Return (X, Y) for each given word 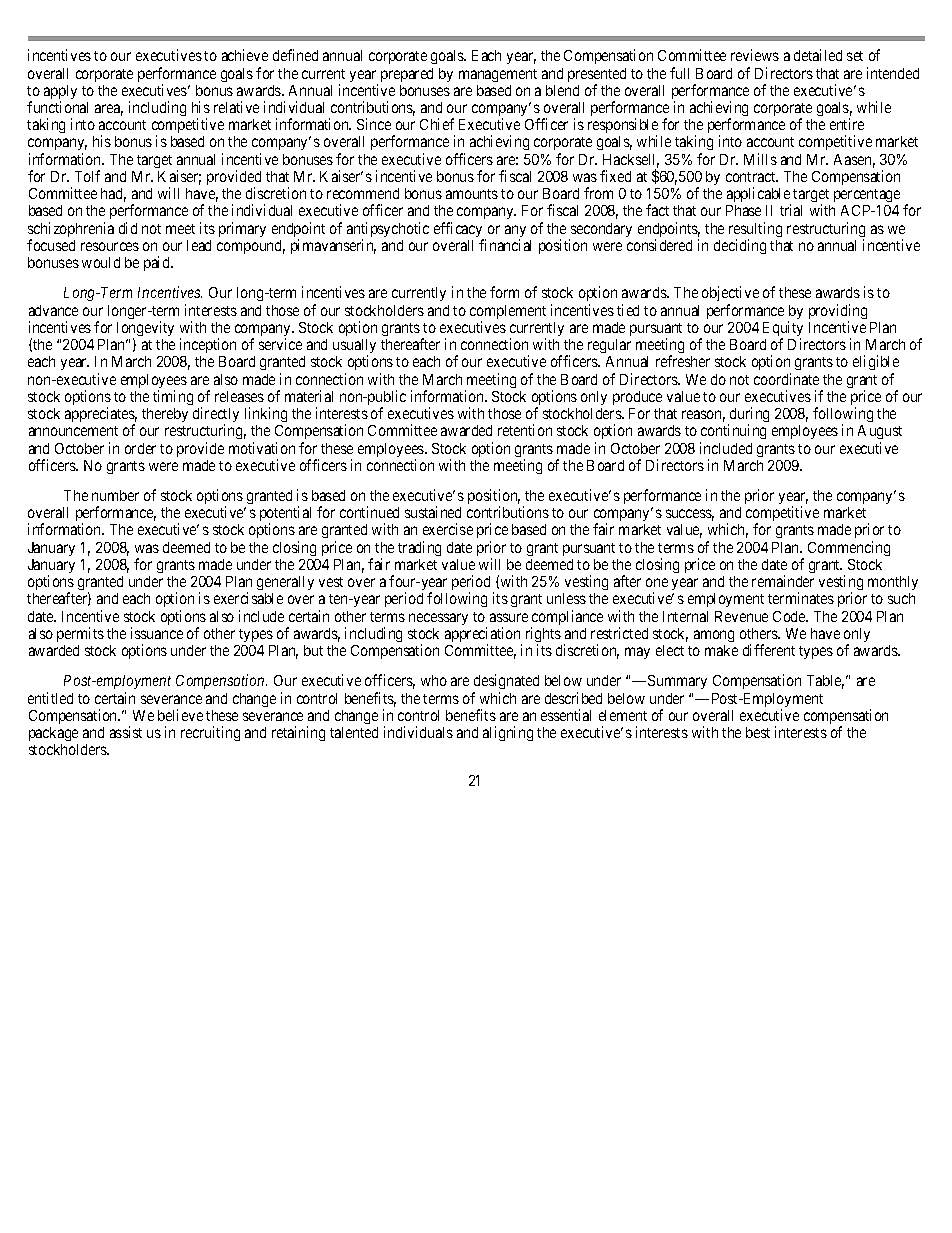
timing (173, 397)
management (498, 75)
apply (60, 93)
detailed (818, 55)
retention (525, 430)
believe (180, 715)
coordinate (786, 379)
